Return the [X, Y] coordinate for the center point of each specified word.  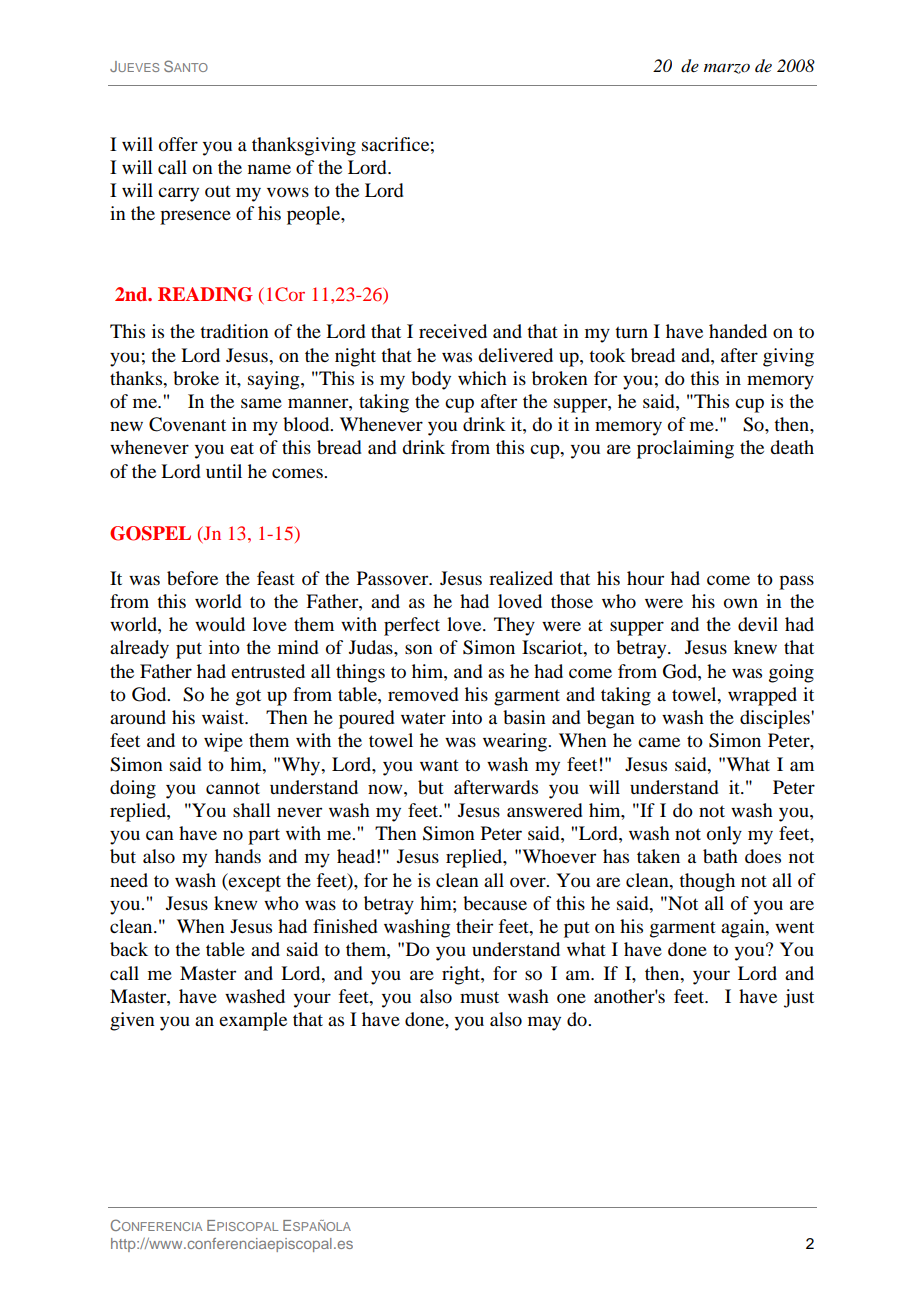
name [269, 169]
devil [758, 624]
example [253, 1021]
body [431, 380]
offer [178, 144]
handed [738, 331]
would [220, 624]
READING [205, 294]
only [724, 835]
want [439, 765]
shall [252, 810]
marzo [727, 69]
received [453, 331]
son [419, 649]
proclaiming [685, 449]
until [224, 471]
